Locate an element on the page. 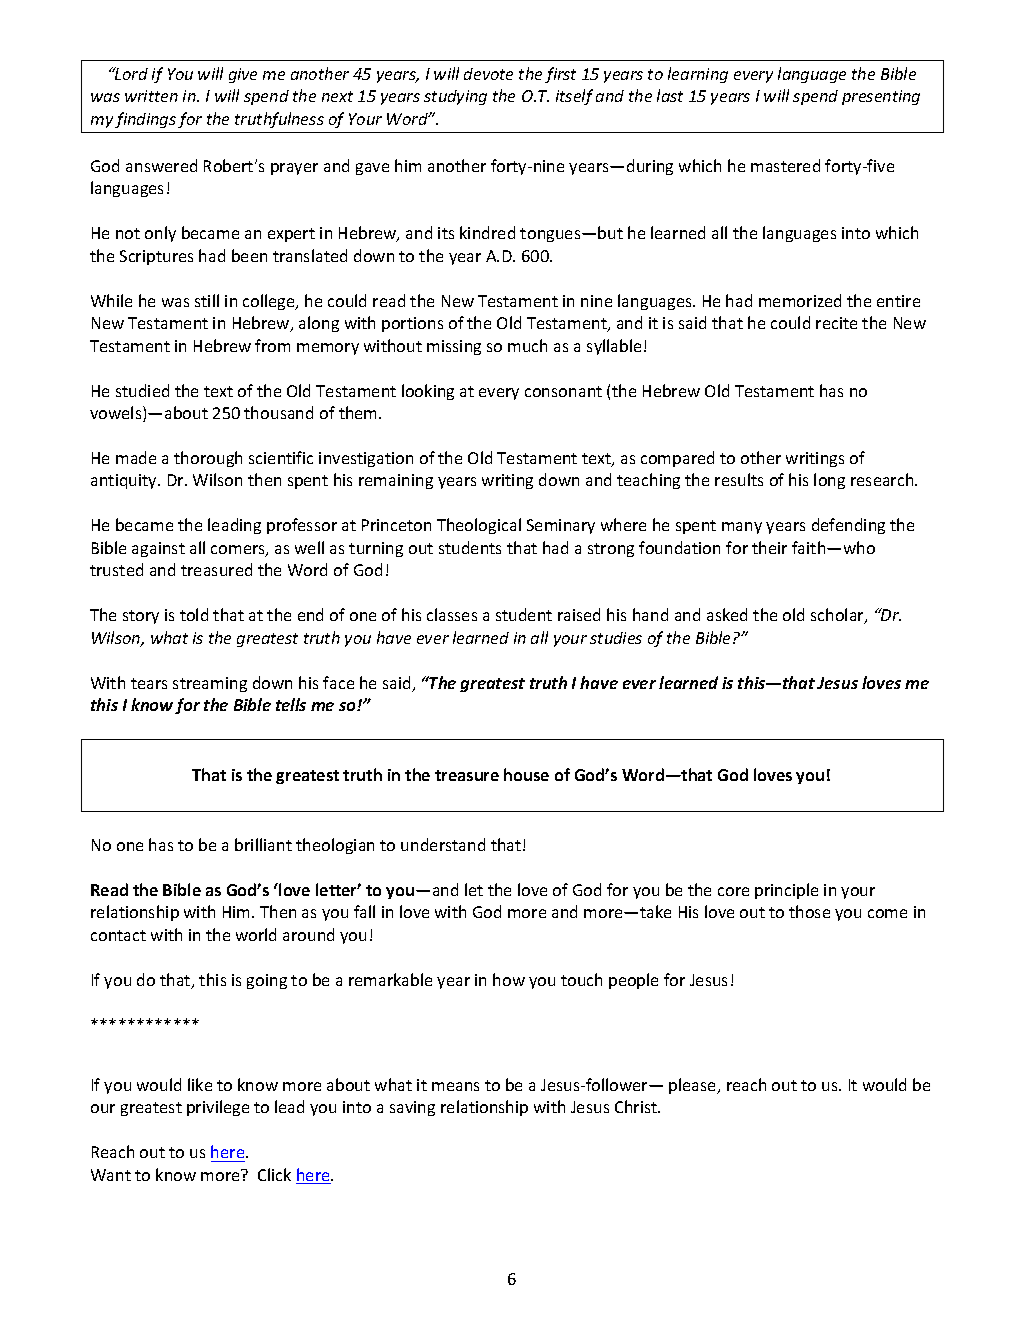 This image has height=1325, width=1024. thorough is located at coordinates (208, 459).
